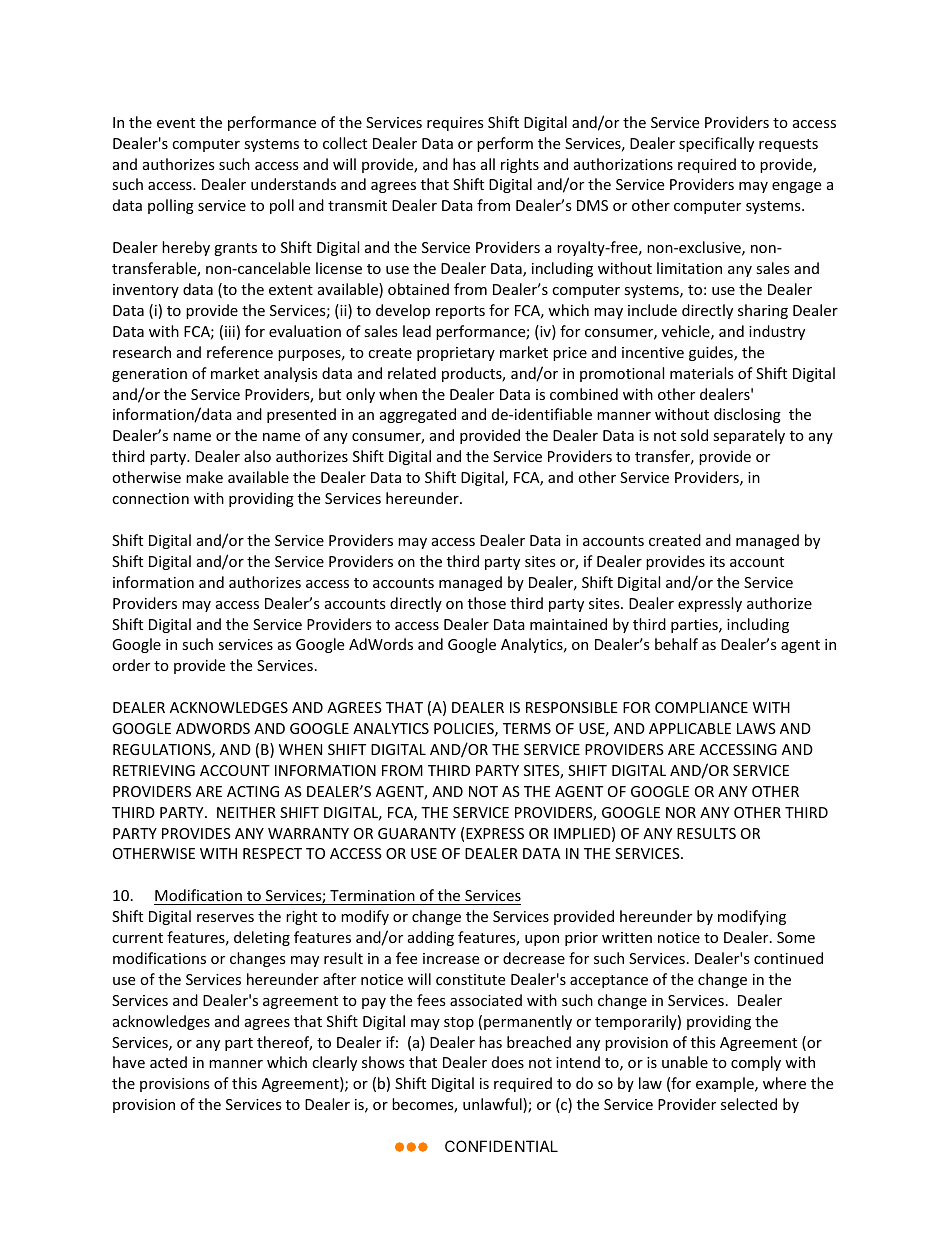 Image resolution: width=952 pixels, height=1233 pixels. What do you see at coordinates (131, 665) in the screenshot?
I see `order` at bounding box center [131, 665].
